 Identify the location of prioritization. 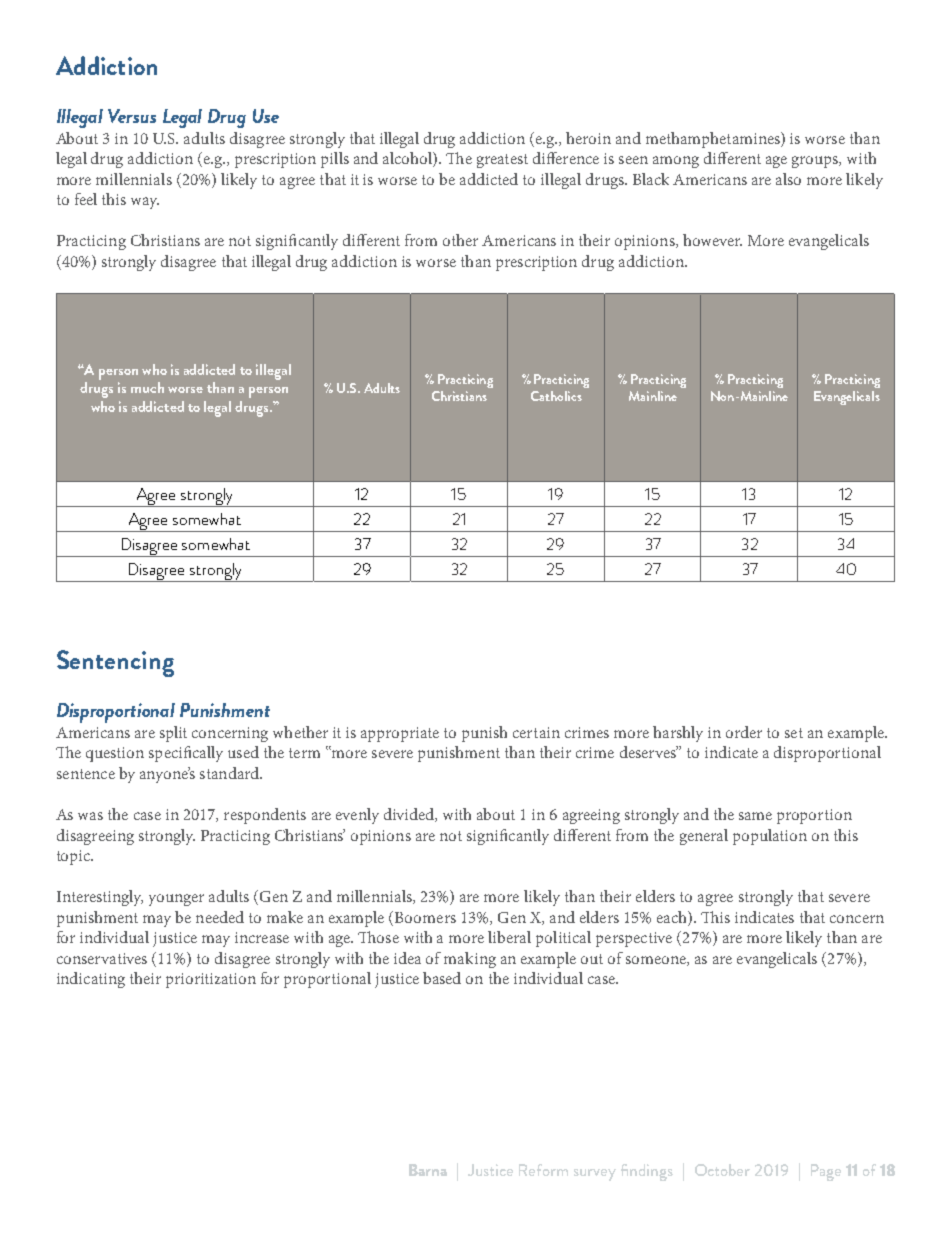
(211, 980).
